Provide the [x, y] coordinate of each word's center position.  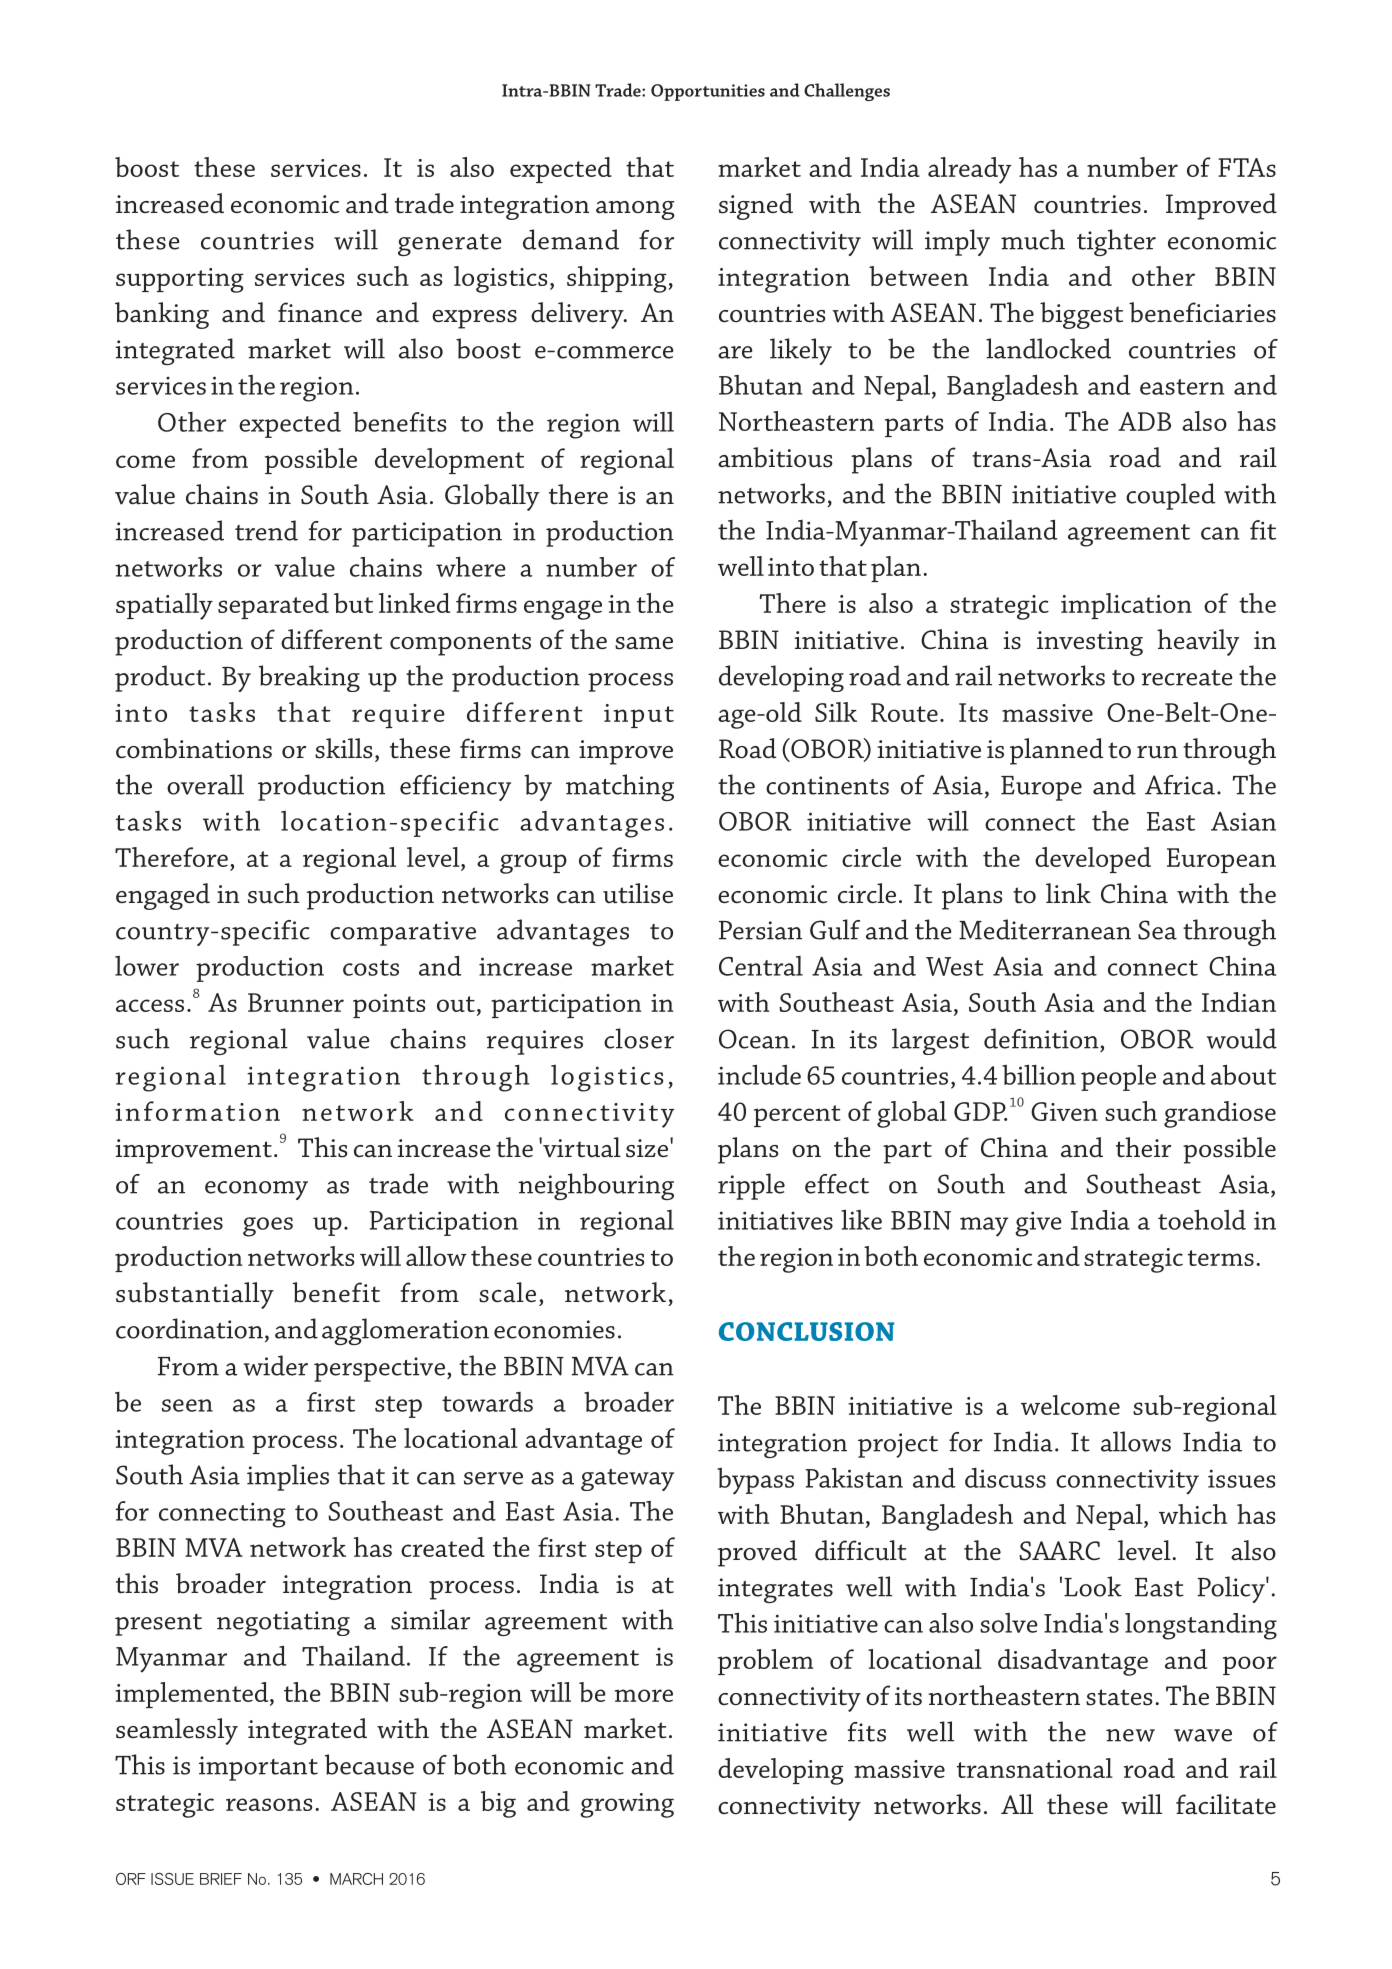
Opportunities [708, 92]
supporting [180, 280]
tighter [1116, 242]
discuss [1005, 1478]
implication [1126, 606]
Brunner [296, 1002]
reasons [269, 1804]
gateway [627, 1480]
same [644, 643]
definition [1041, 1038]
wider [276, 1365]
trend [266, 530]
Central [761, 966]
